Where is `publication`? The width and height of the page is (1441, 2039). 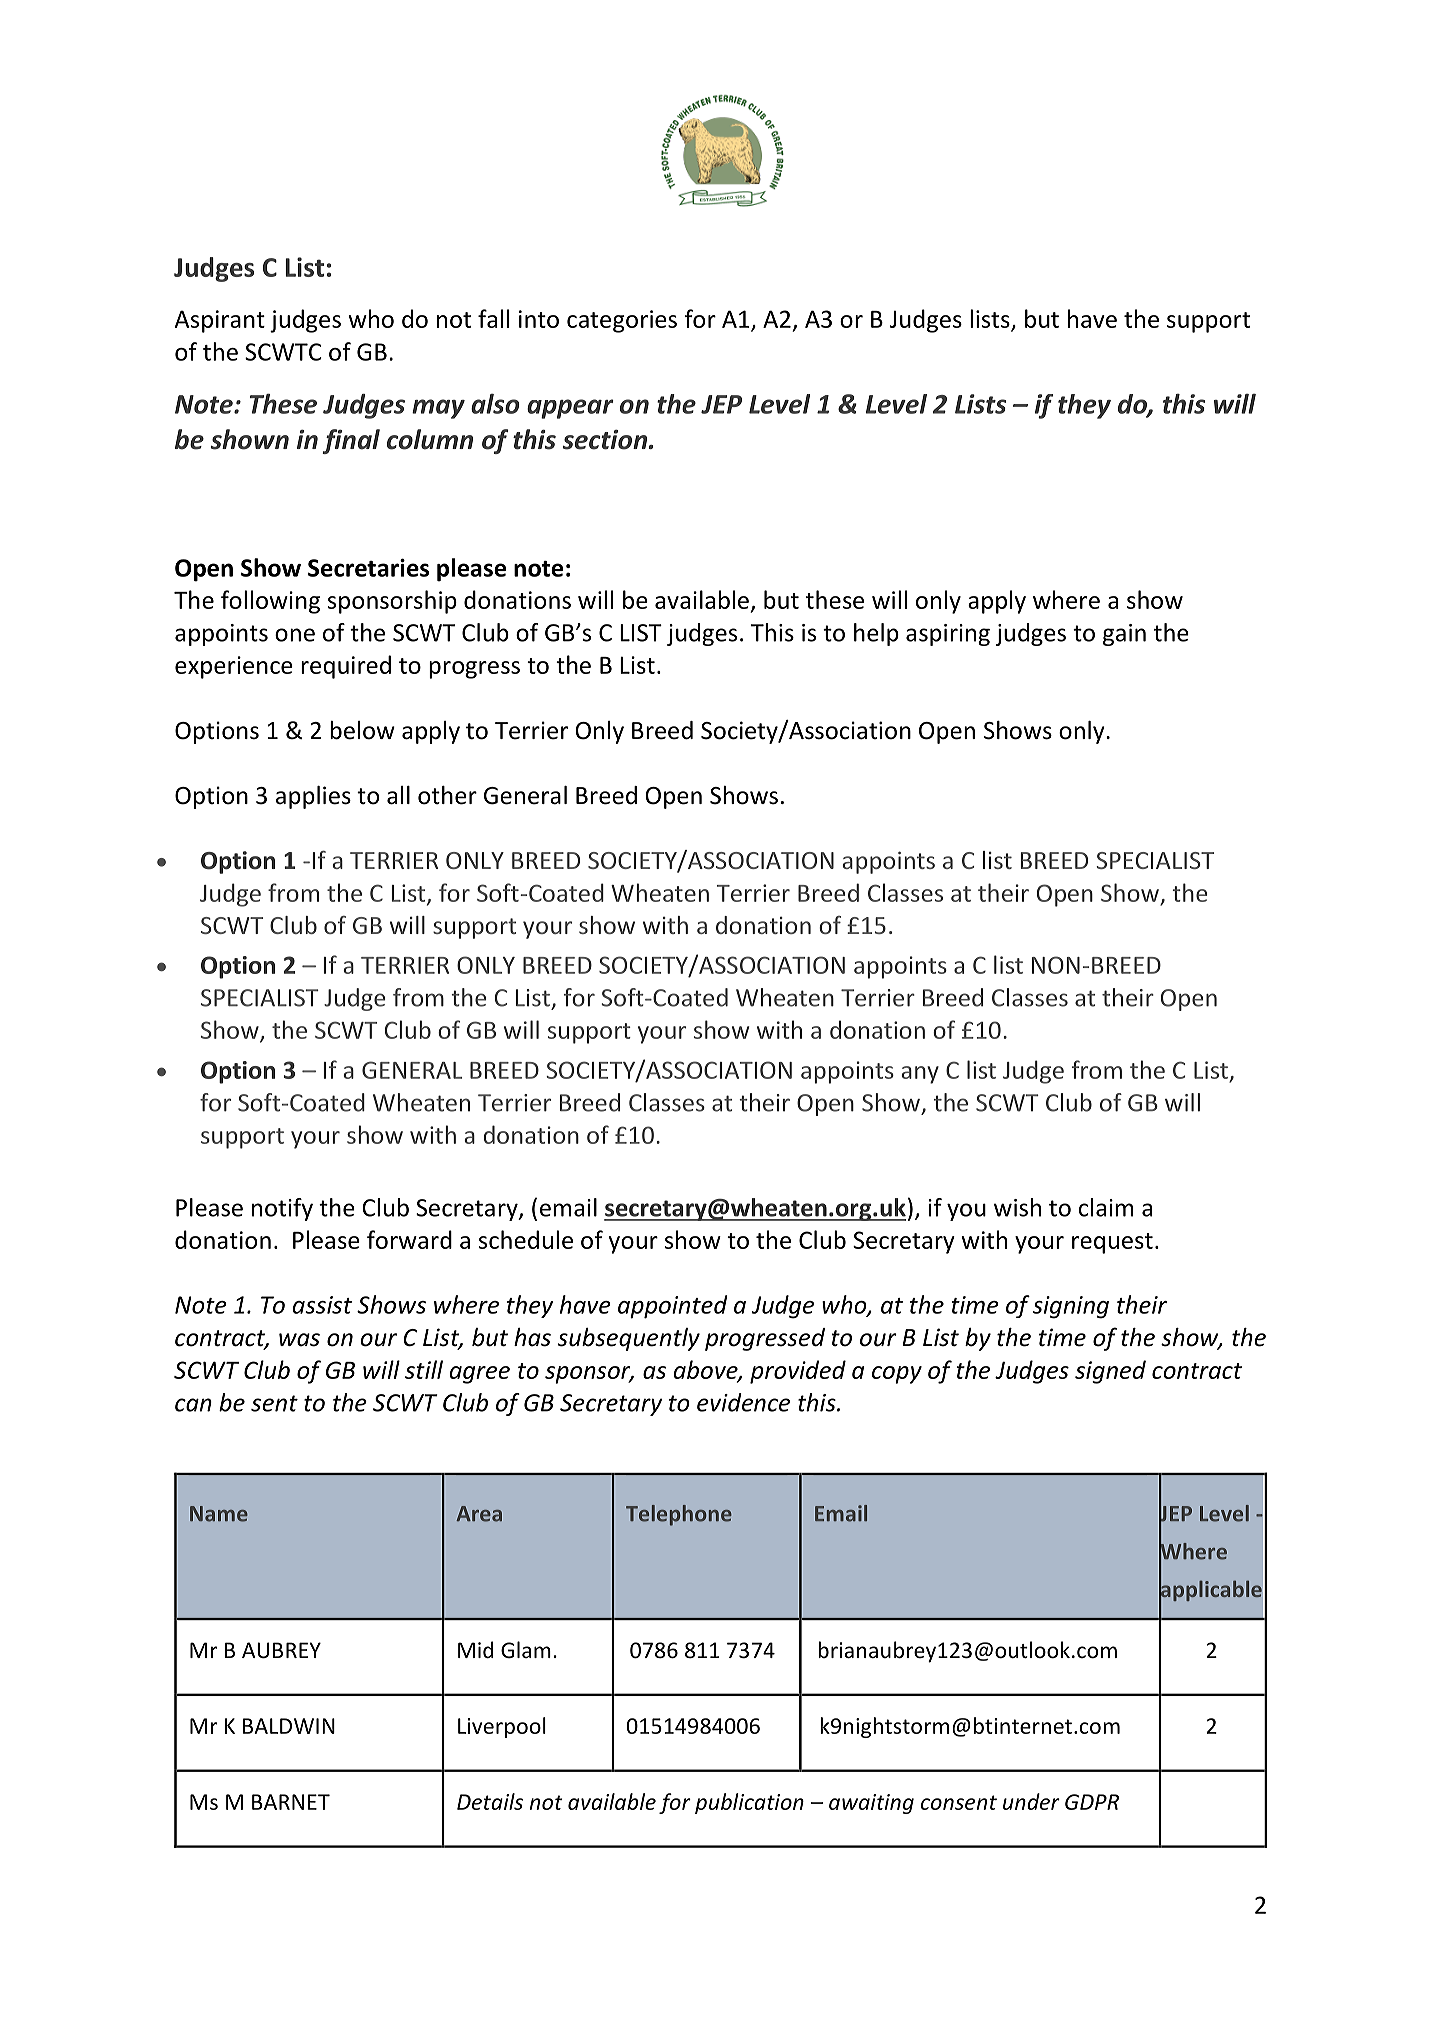
publication is located at coordinates (749, 1803).
